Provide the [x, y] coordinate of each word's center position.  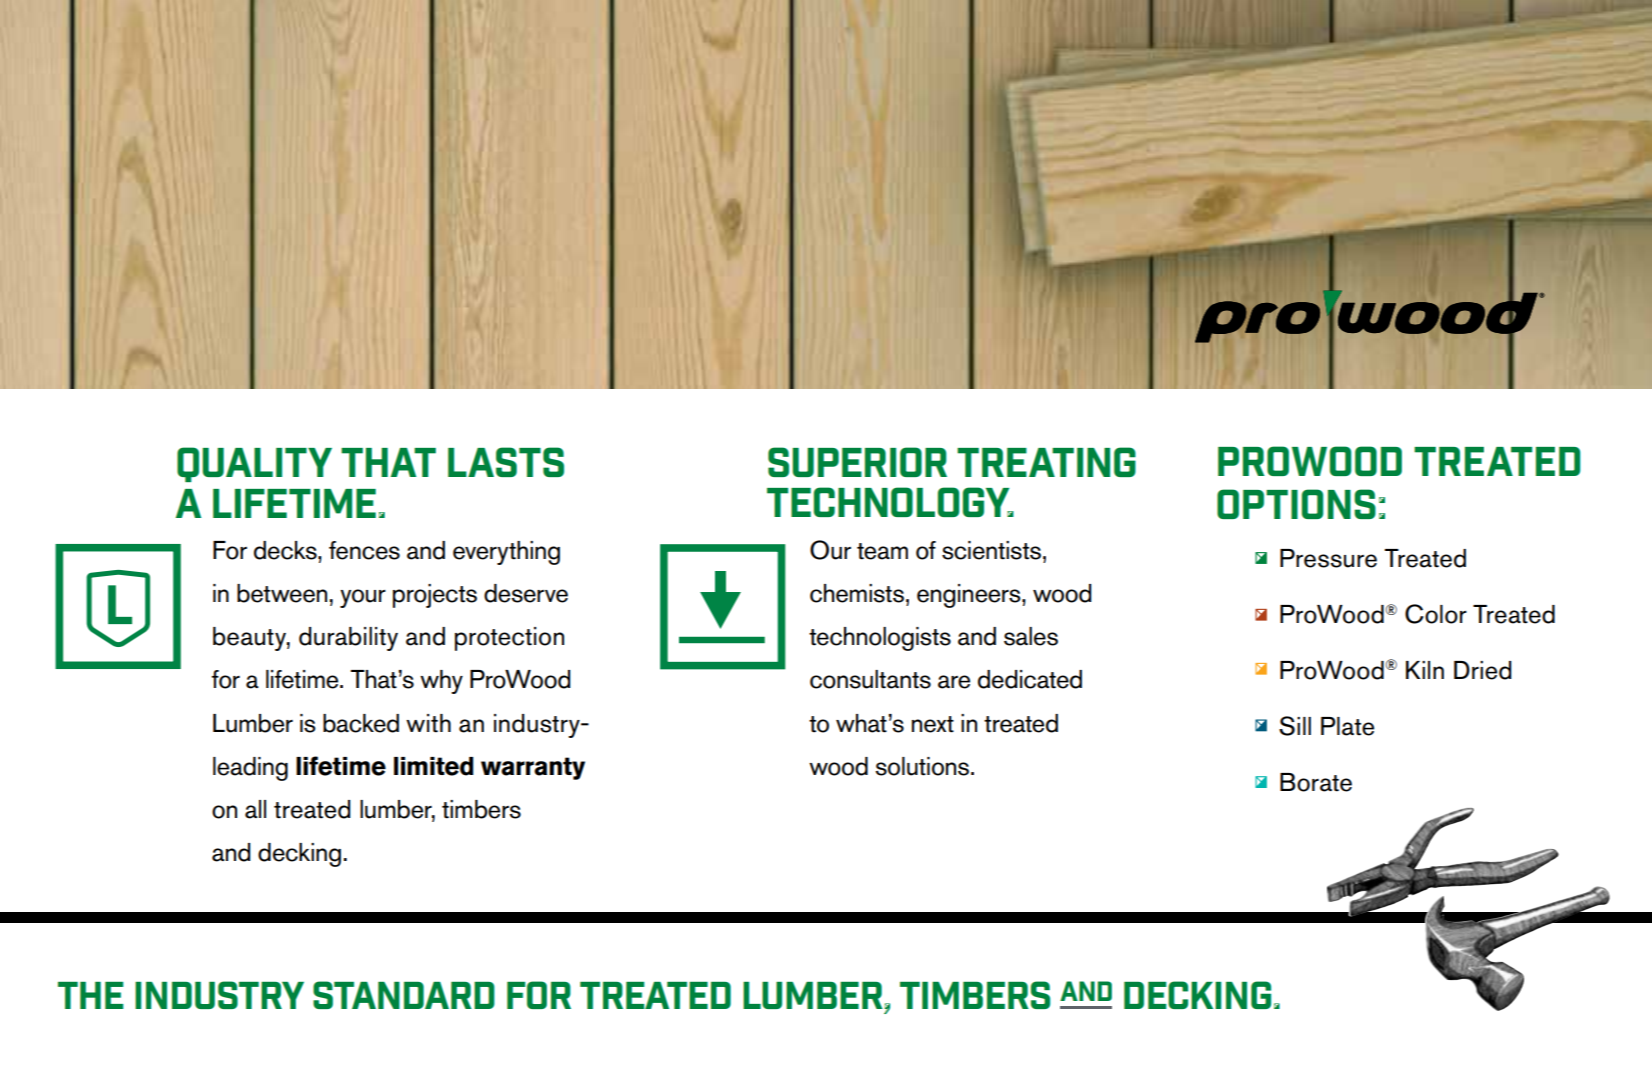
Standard [404, 995]
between [282, 593]
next [933, 724]
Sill [1295, 726]
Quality [254, 464]
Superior [857, 462]
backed [361, 723]
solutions [923, 766]
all [255, 809]
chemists [857, 593]
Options [1296, 504]
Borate [1316, 782]
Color [1436, 614]
